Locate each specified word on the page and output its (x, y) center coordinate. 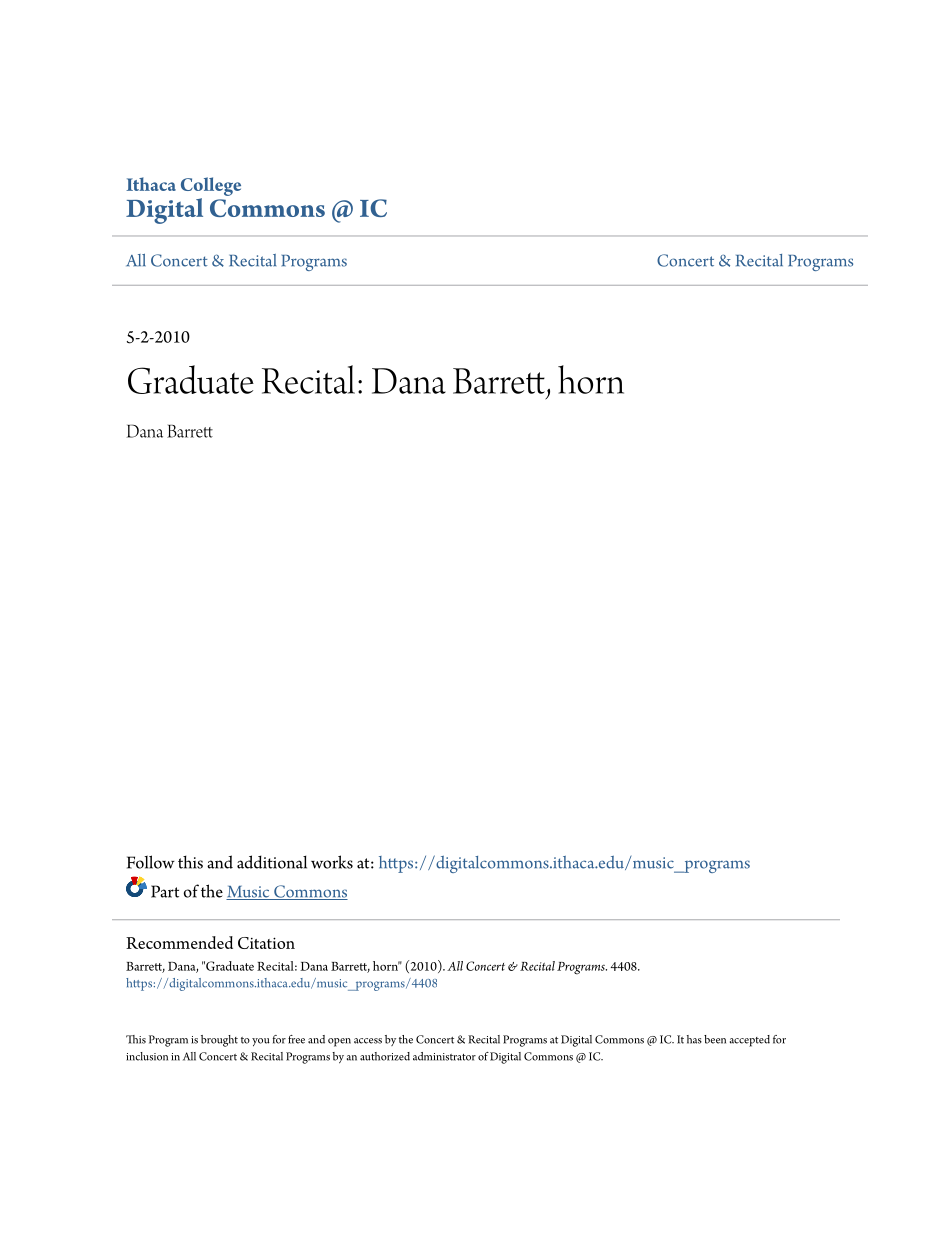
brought (219, 1041)
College (211, 186)
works (332, 862)
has (694, 1039)
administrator (444, 1056)
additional (272, 862)
